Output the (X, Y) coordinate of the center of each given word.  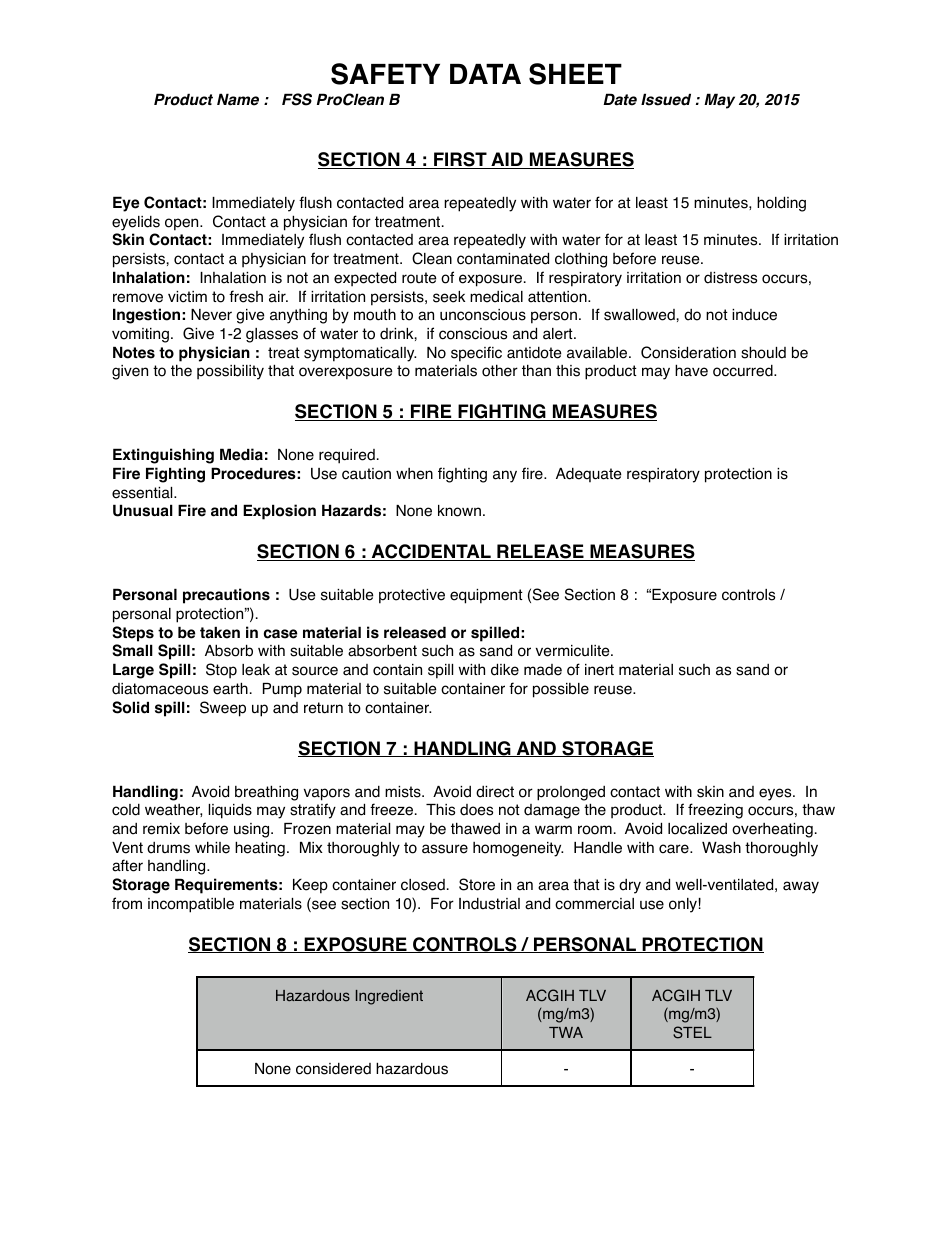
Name (238, 99)
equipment (486, 596)
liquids (230, 811)
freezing (715, 811)
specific (476, 354)
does (476, 810)
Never (211, 315)
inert (599, 670)
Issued (666, 99)
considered (333, 1069)
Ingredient (389, 997)
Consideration (688, 352)
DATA (485, 74)
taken (220, 633)
